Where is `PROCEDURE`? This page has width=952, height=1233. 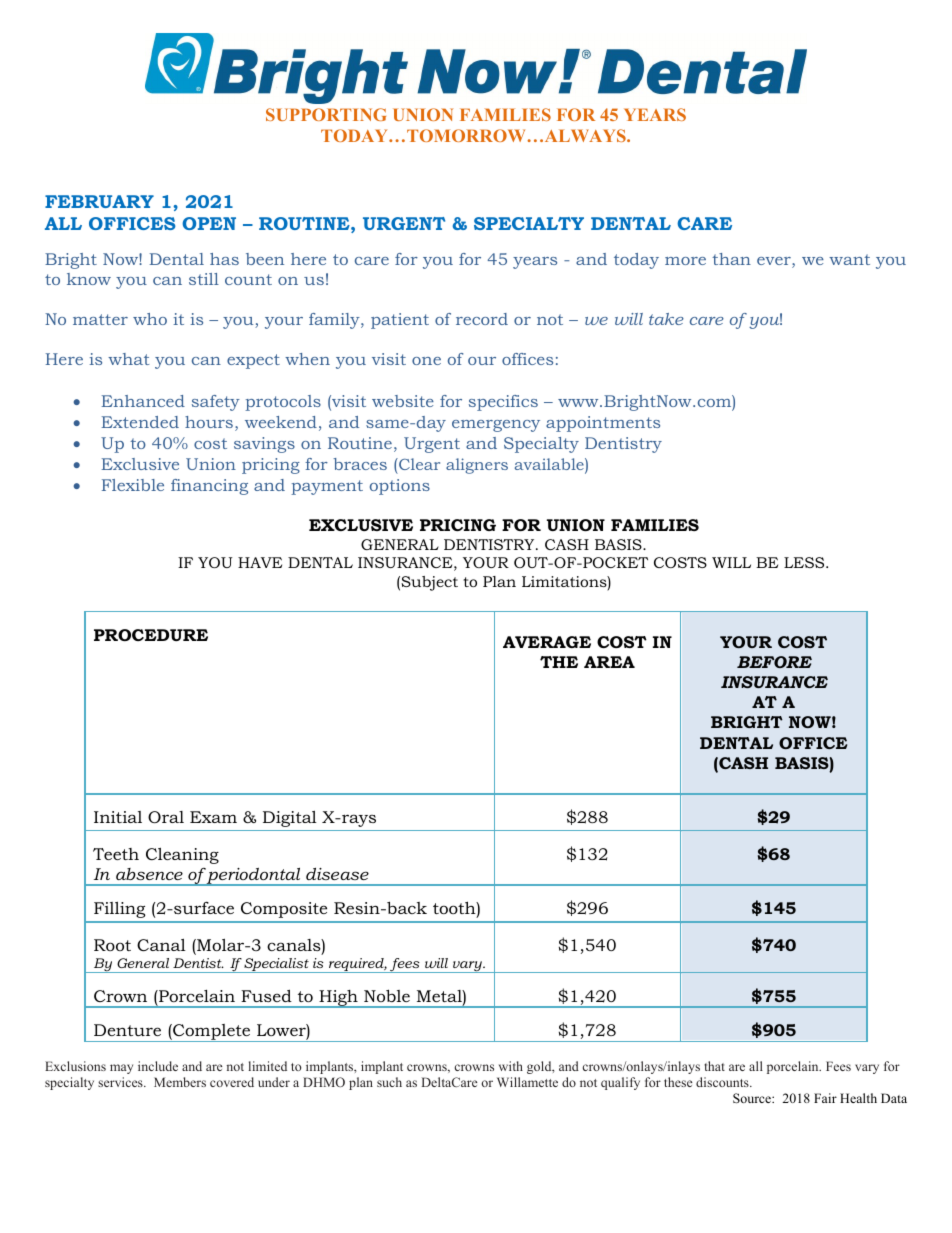
PROCEDURE is located at coordinates (151, 635).
